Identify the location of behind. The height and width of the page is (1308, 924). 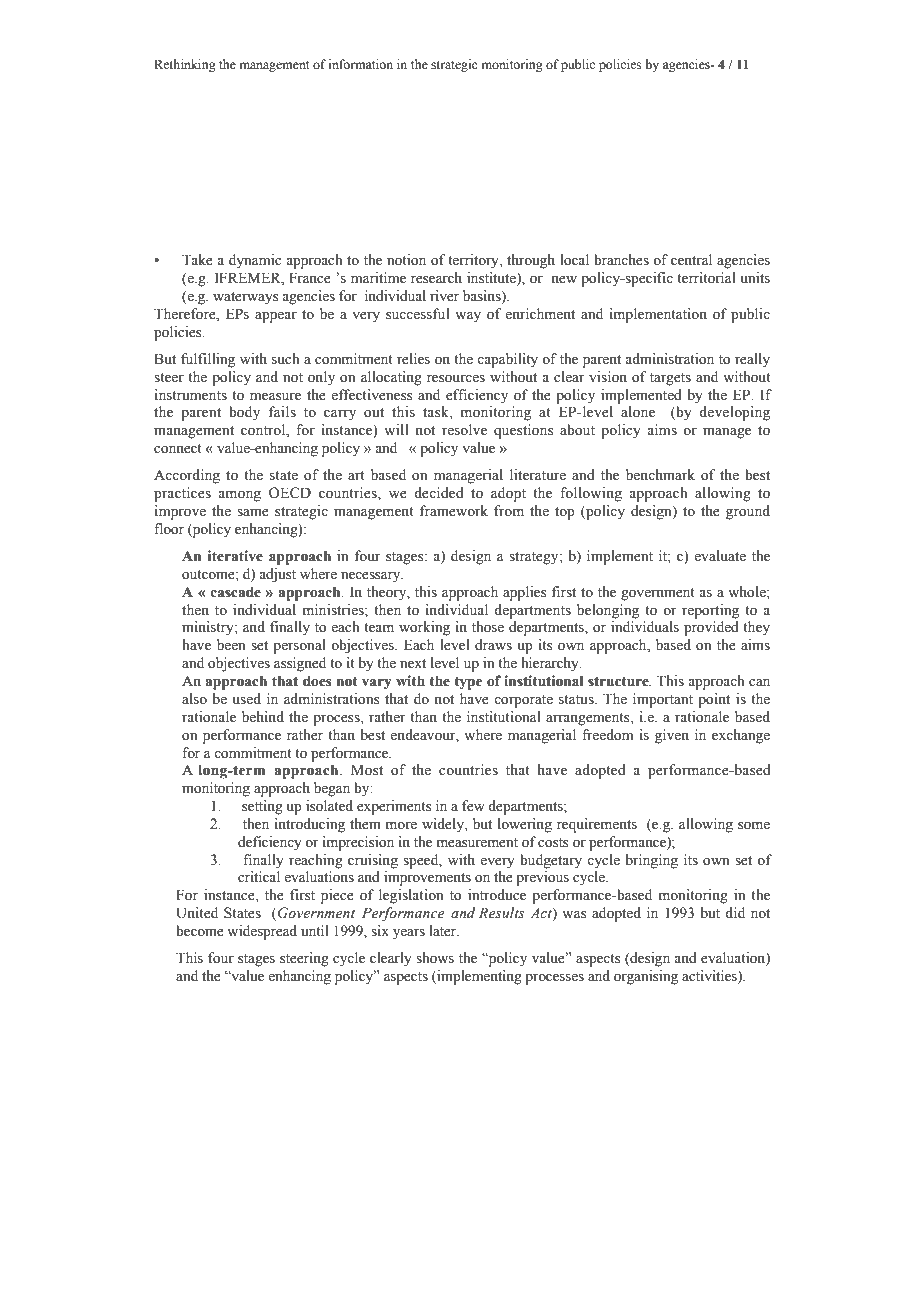
(263, 716).
